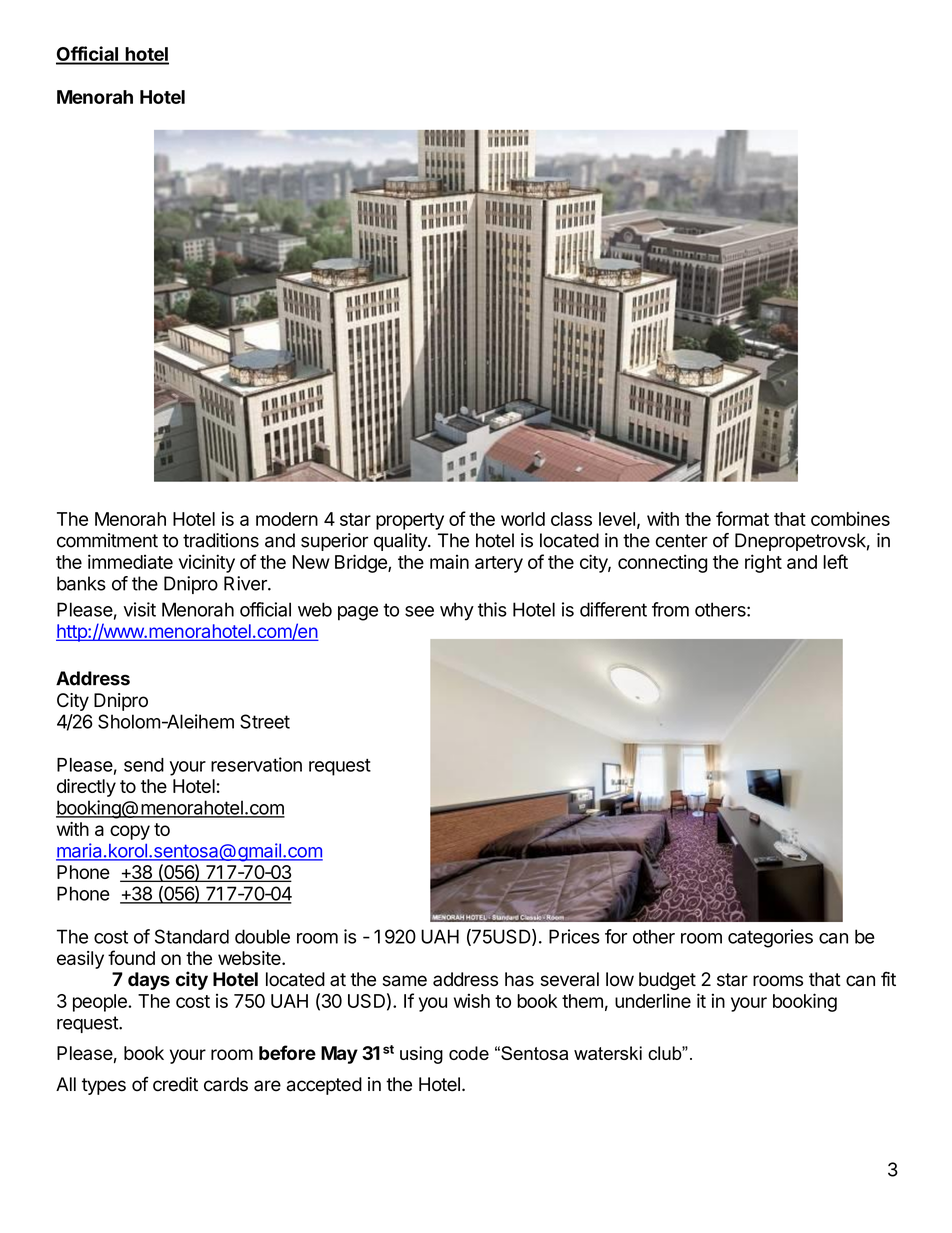 The height and width of the screenshot is (1233, 952). Describe the element at coordinates (742, 518) in the screenshot. I see `format` at that location.
